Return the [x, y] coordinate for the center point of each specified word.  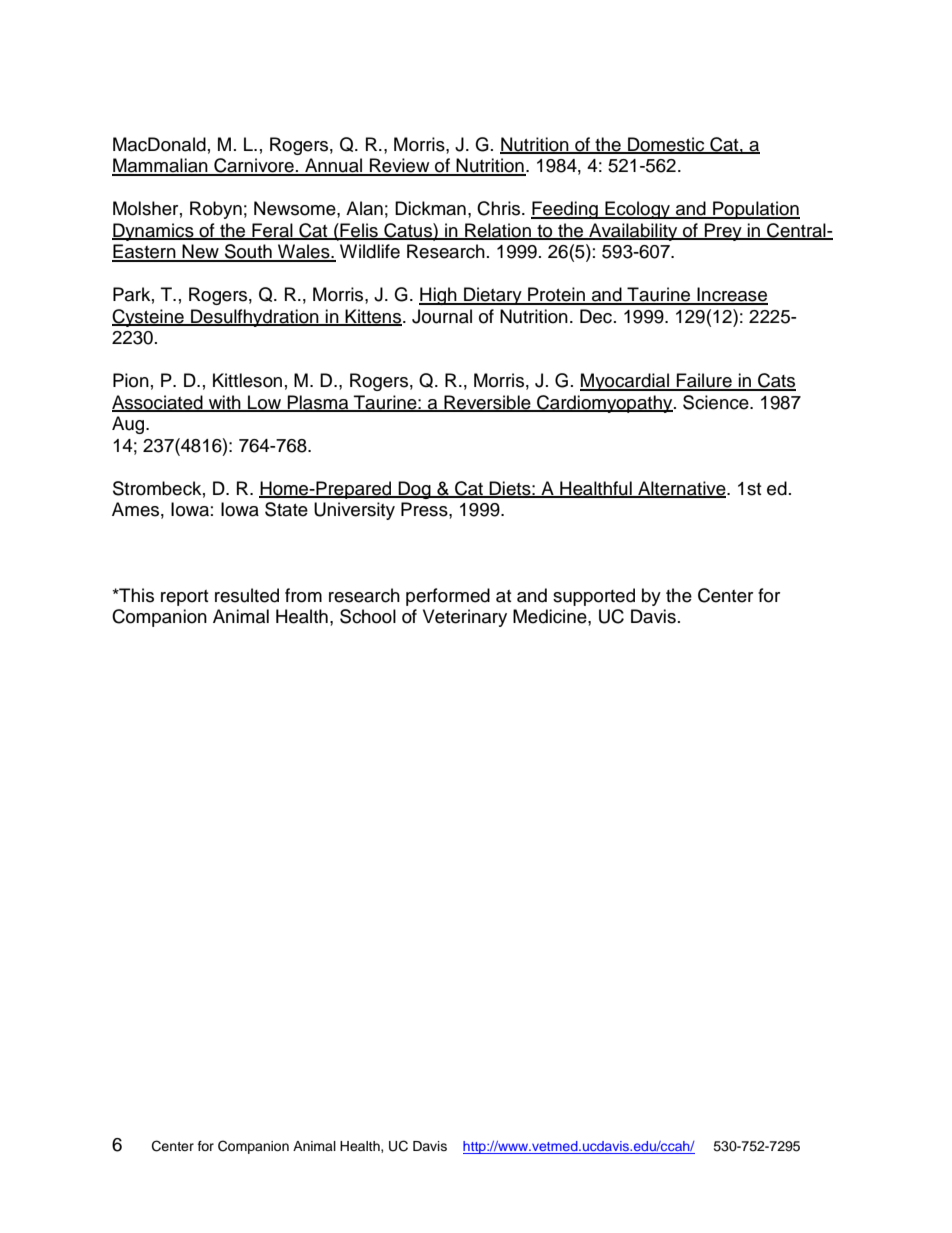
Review [400, 166]
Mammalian [161, 166]
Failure [704, 381]
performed [448, 597]
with [224, 403]
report [184, 598]
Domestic [666, 145]
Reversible [487, 403]
